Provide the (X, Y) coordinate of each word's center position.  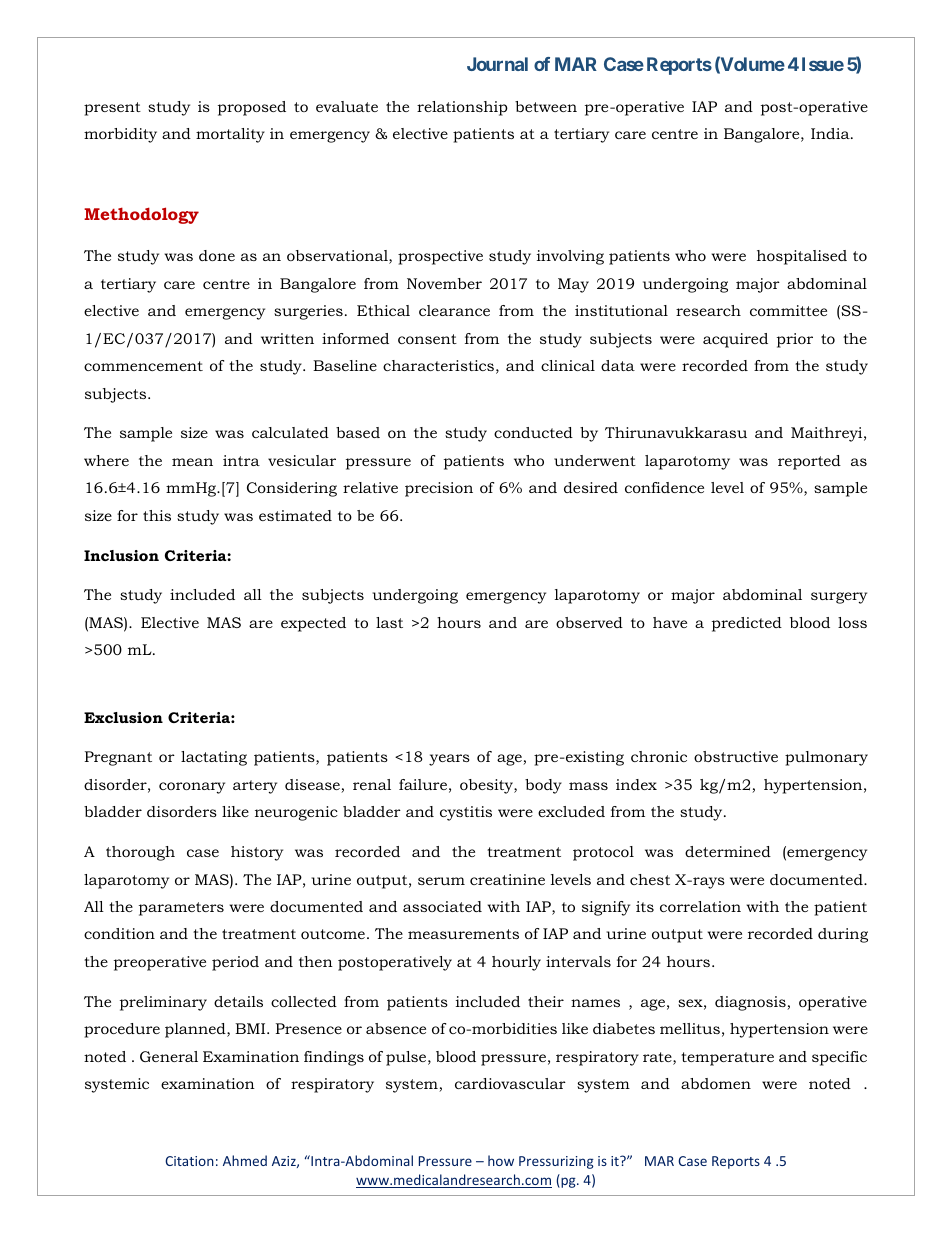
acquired (735, 340)
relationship (462, 108)
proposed (252, 108)
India (831, 133)
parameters (181, 909)
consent (427, 339)
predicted (747, 624)
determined (728, 851)
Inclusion (121, 555)
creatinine (507, 879)
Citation (189, 1161)
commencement (143, 366)
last (389, 622)
